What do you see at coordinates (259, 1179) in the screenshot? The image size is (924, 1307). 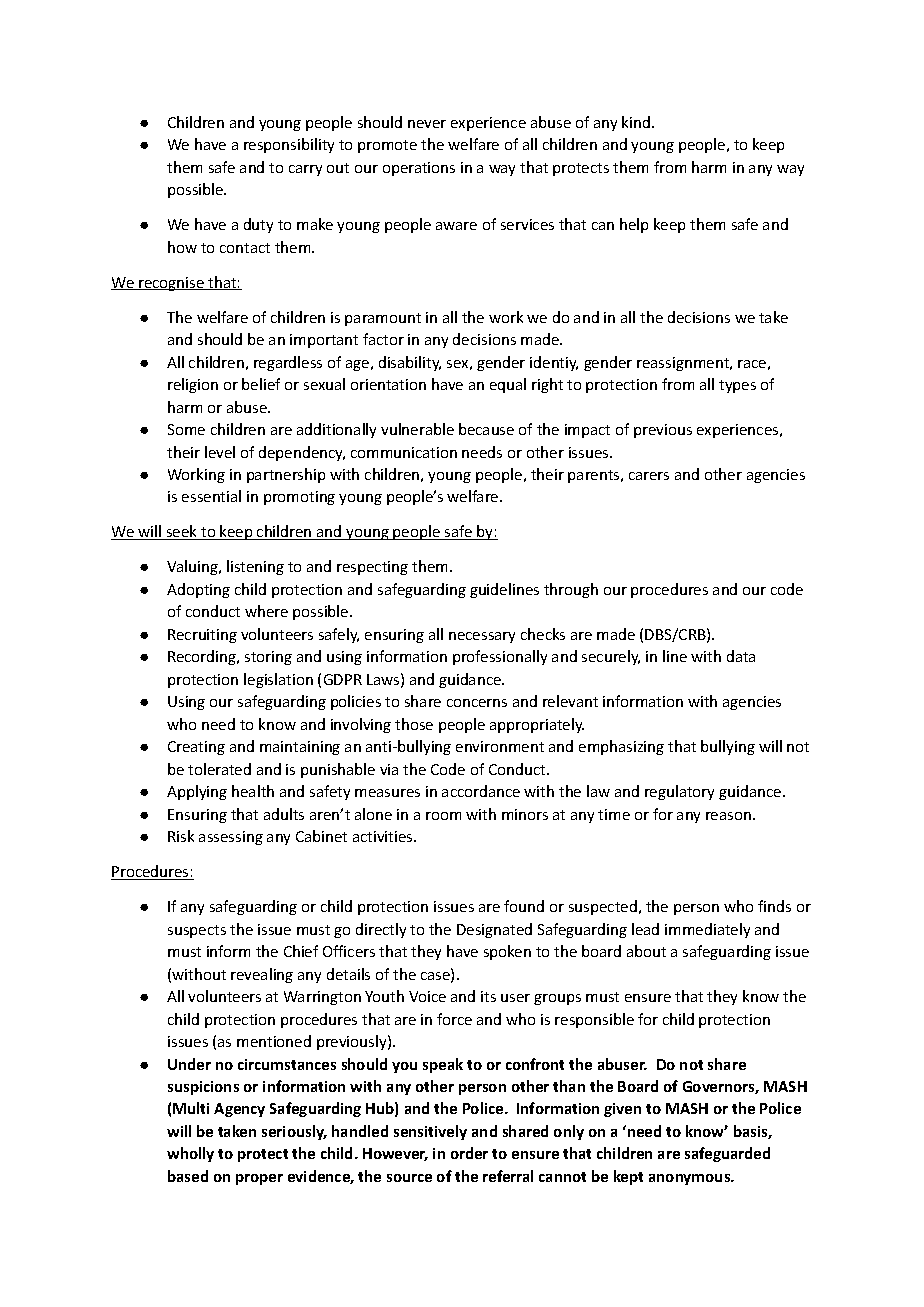 I see `proper` at bounding box center [259, 1179].
